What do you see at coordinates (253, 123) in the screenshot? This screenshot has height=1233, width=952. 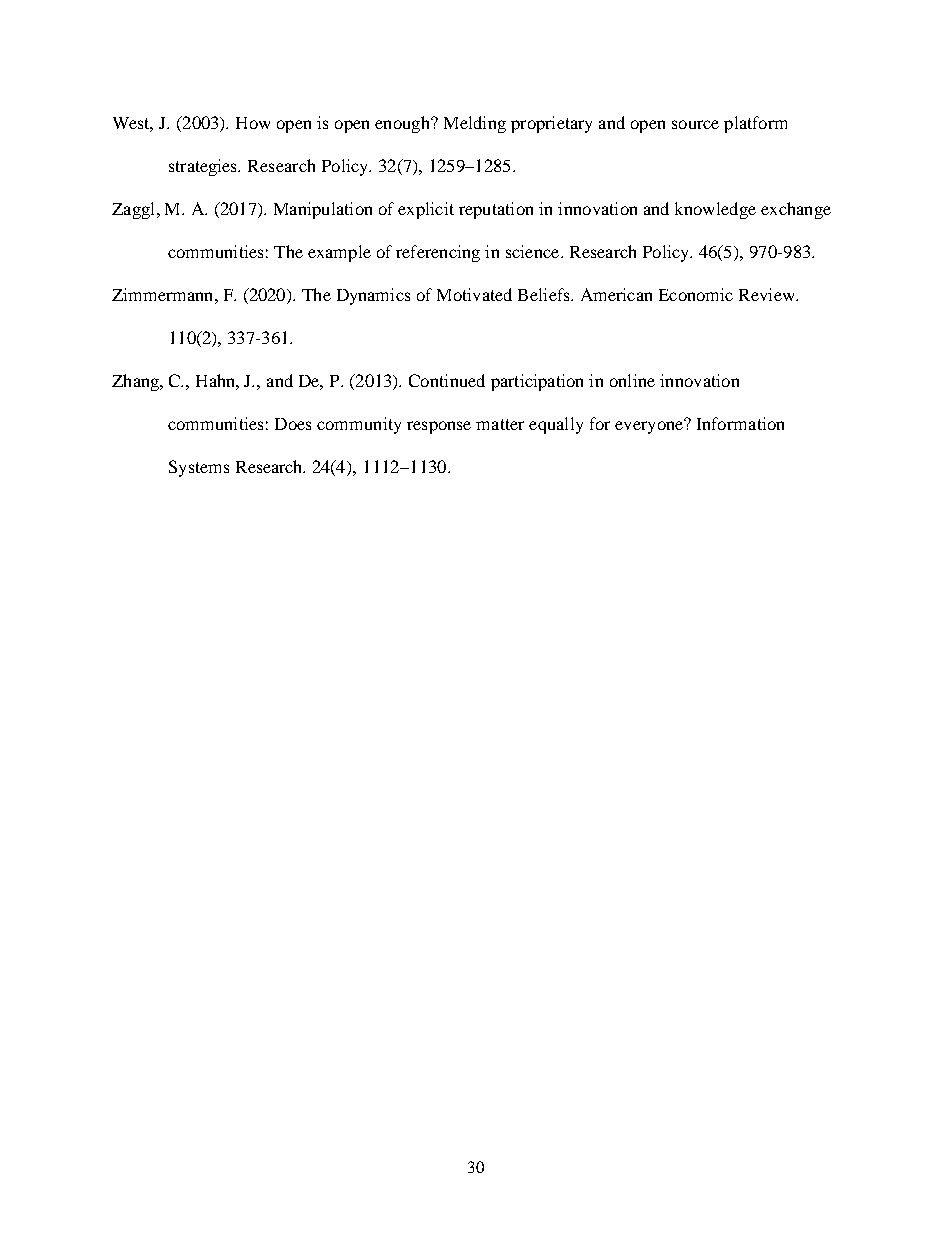 I see `How` at bounding box center [253, 123].
